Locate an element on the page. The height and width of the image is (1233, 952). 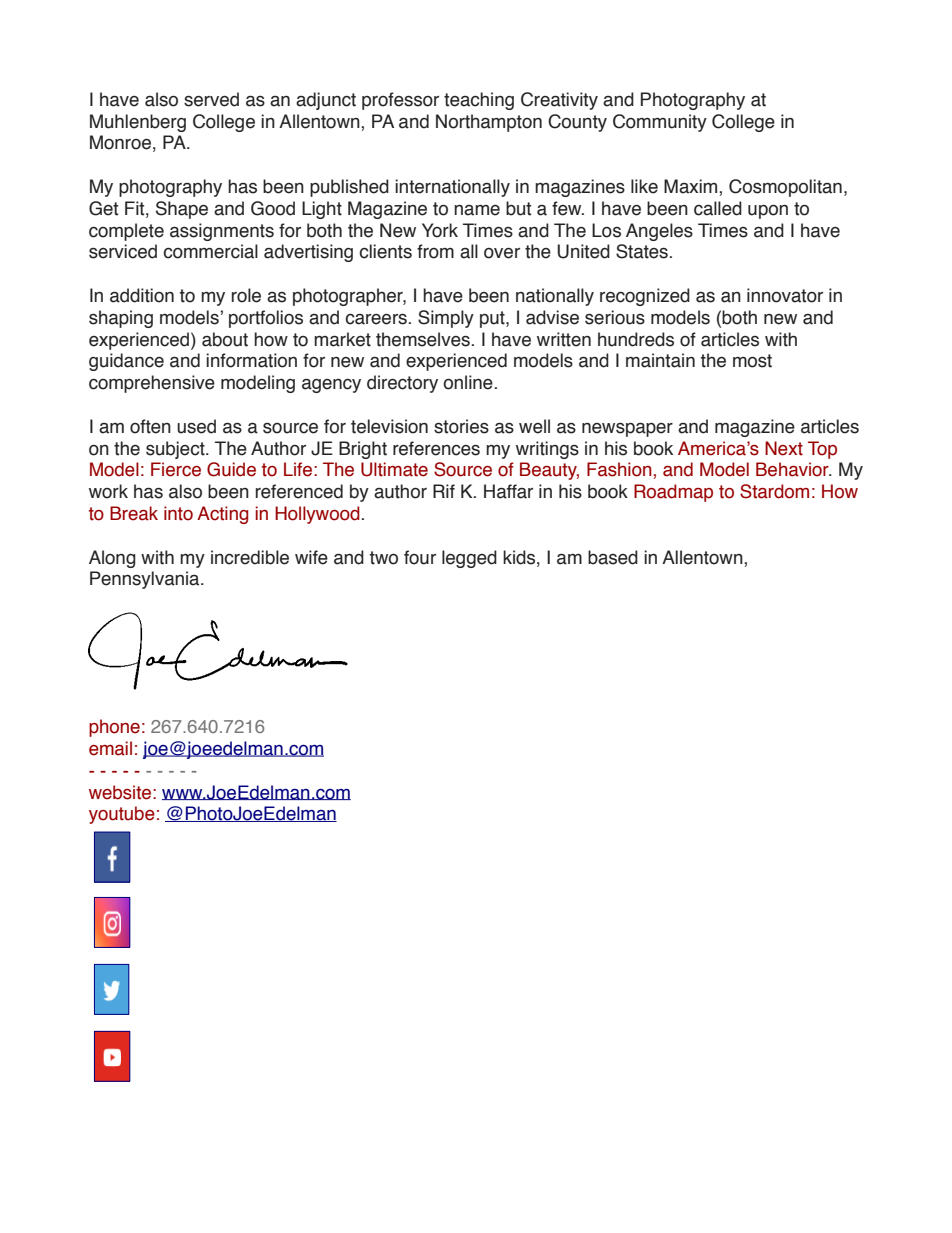
email is located at coordinates (110, 748).
